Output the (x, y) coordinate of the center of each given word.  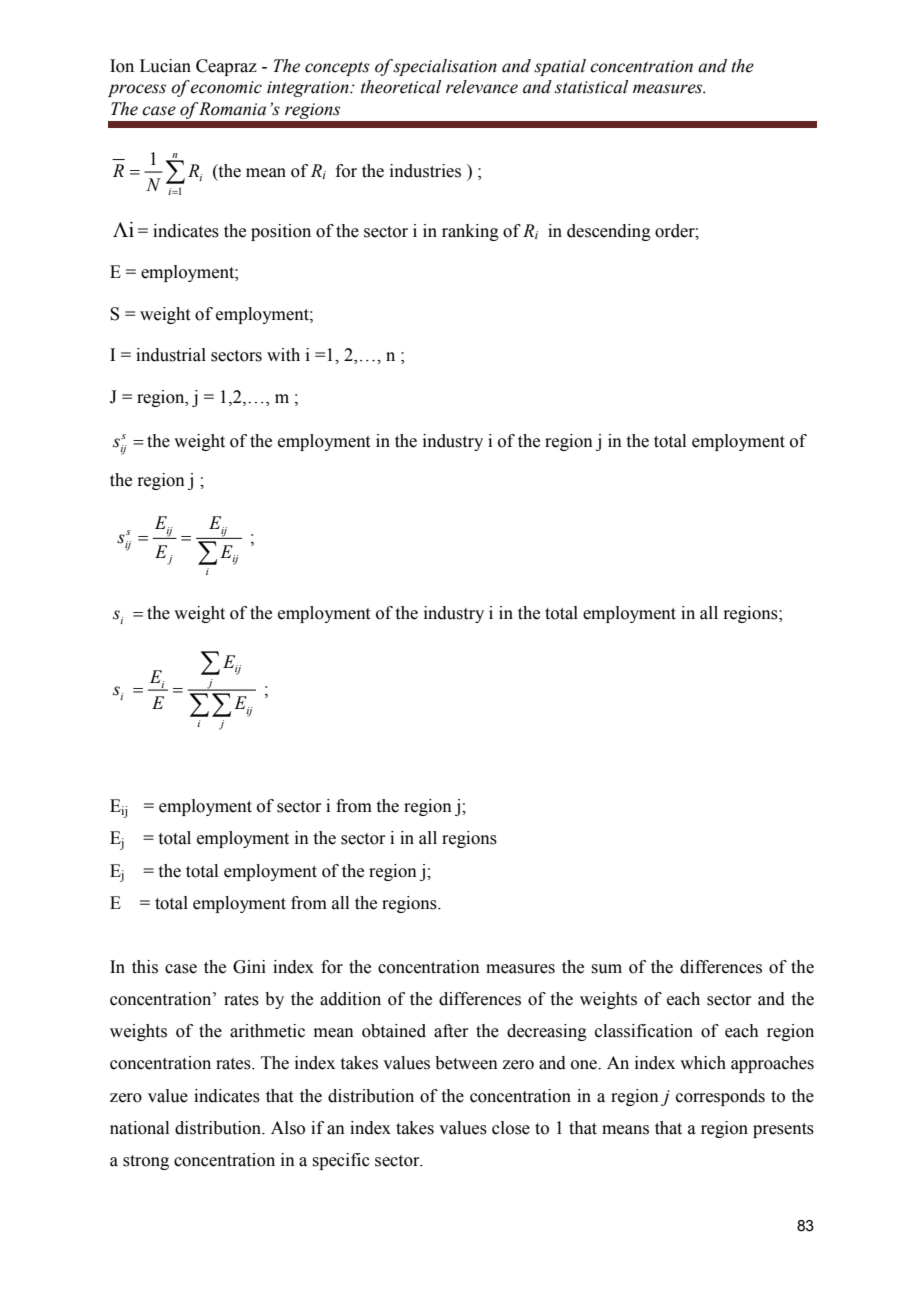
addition (350, 999)
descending (609, 232)
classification (644, 1031)
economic (226, 87)
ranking (470, 232)
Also (288, 1128)
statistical (591, 87)
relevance (482, 87)
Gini (249, 967)
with (283, 355)
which (703, 1063)
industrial (171, 355)
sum (607, 969)
